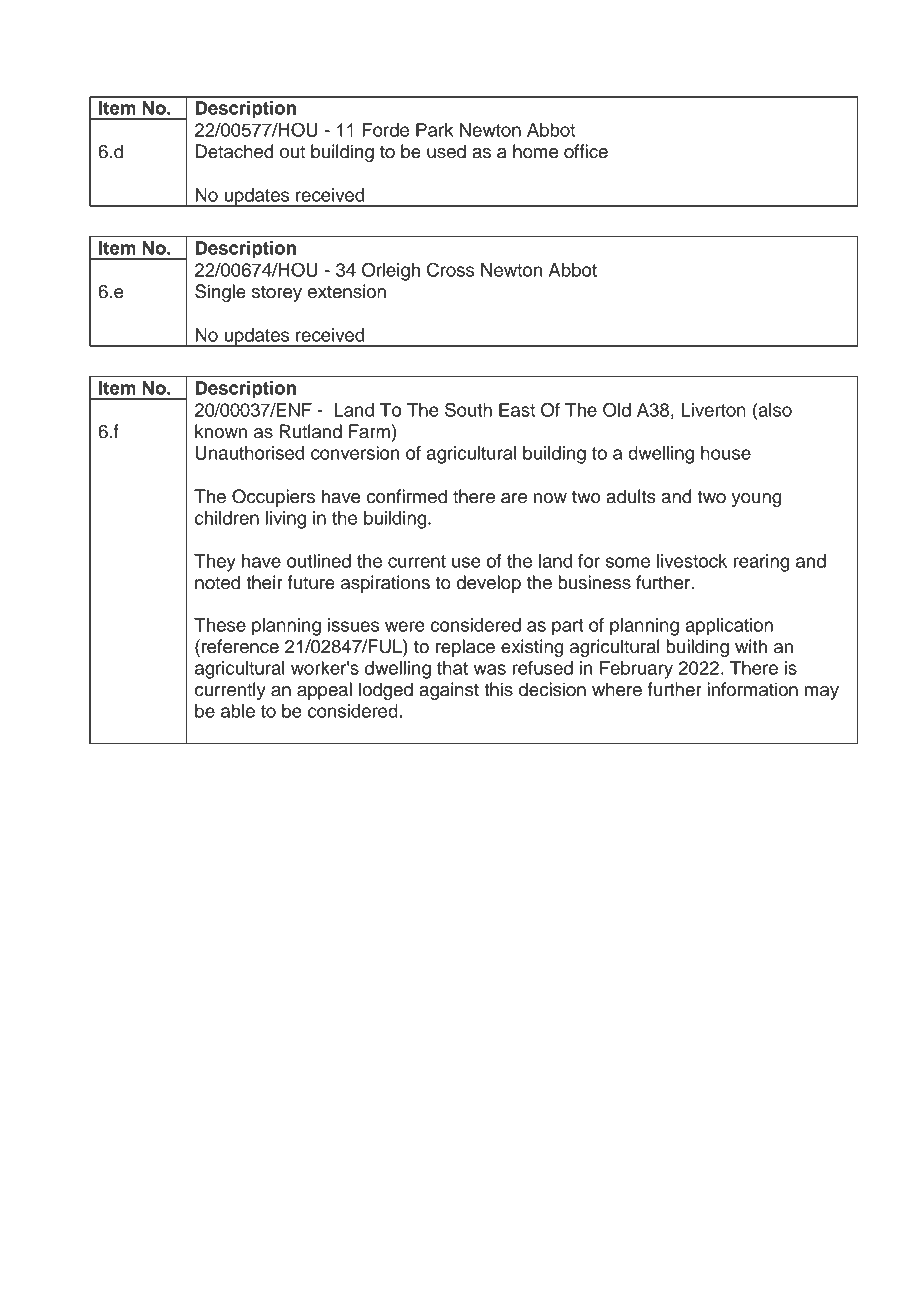 The width and height of the screenshot is (924, 1308). What do you see at coordinates (498, 689) in the screenshot?
I see `this` at bounding box center [498, 689].
